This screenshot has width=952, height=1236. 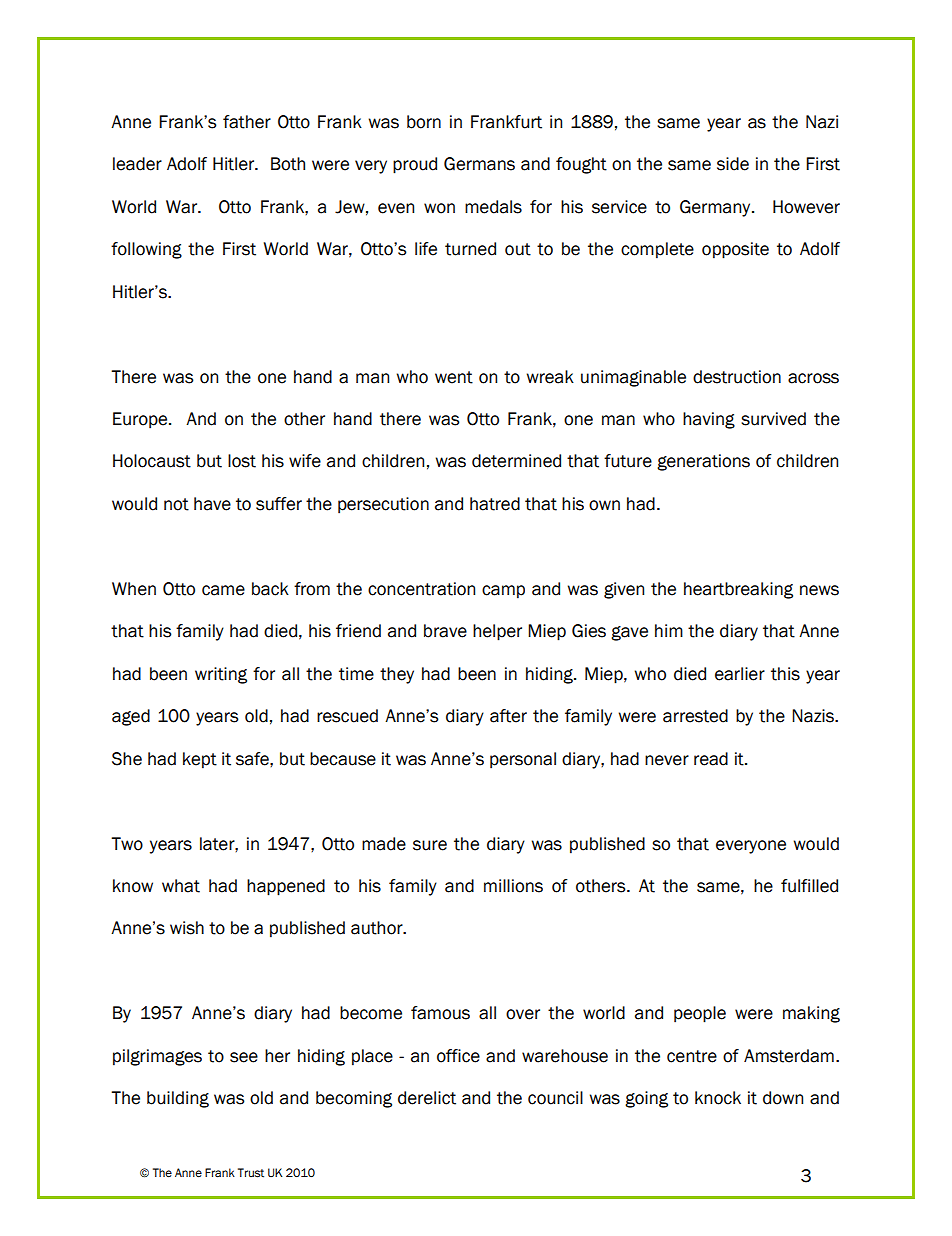 What do you see at coordinates (454, 377) in the screenshot?
I see `went` at bounding box center [454, 377].
